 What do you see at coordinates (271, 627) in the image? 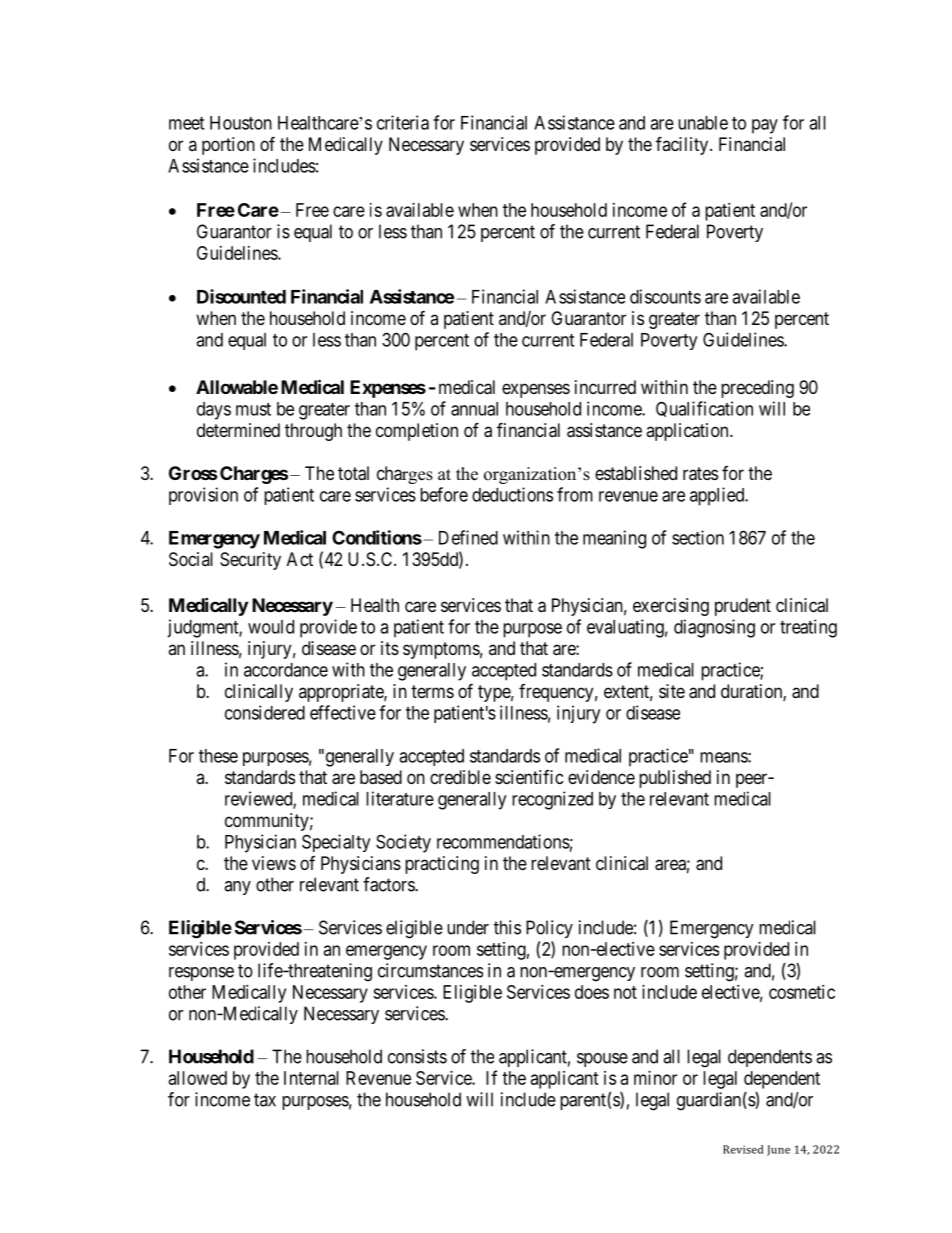
I see `would` at bounding box center [271, 627].
